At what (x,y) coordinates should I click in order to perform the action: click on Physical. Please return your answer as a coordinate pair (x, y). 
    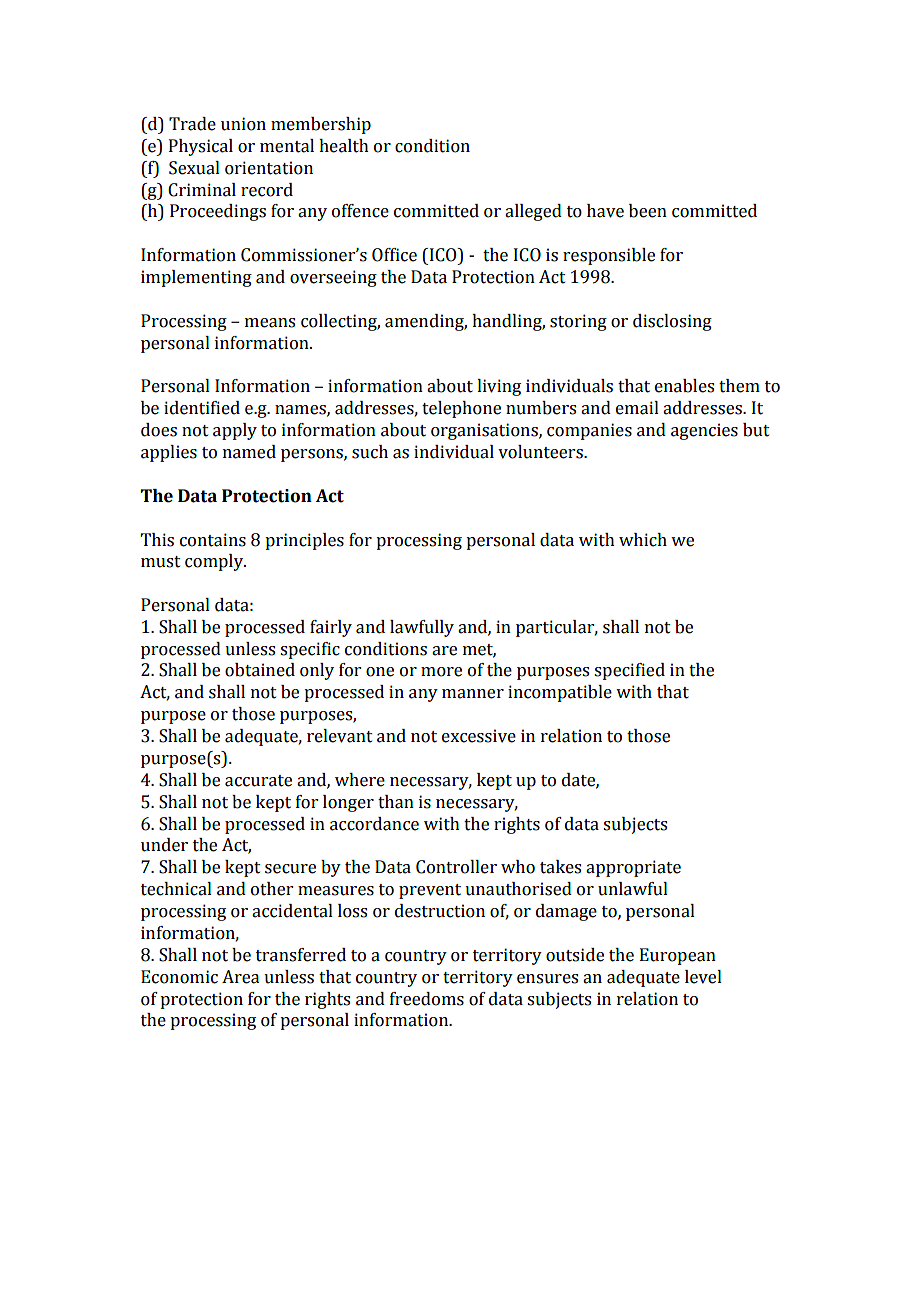
    Looking at the image, I should click on (201, 147).
